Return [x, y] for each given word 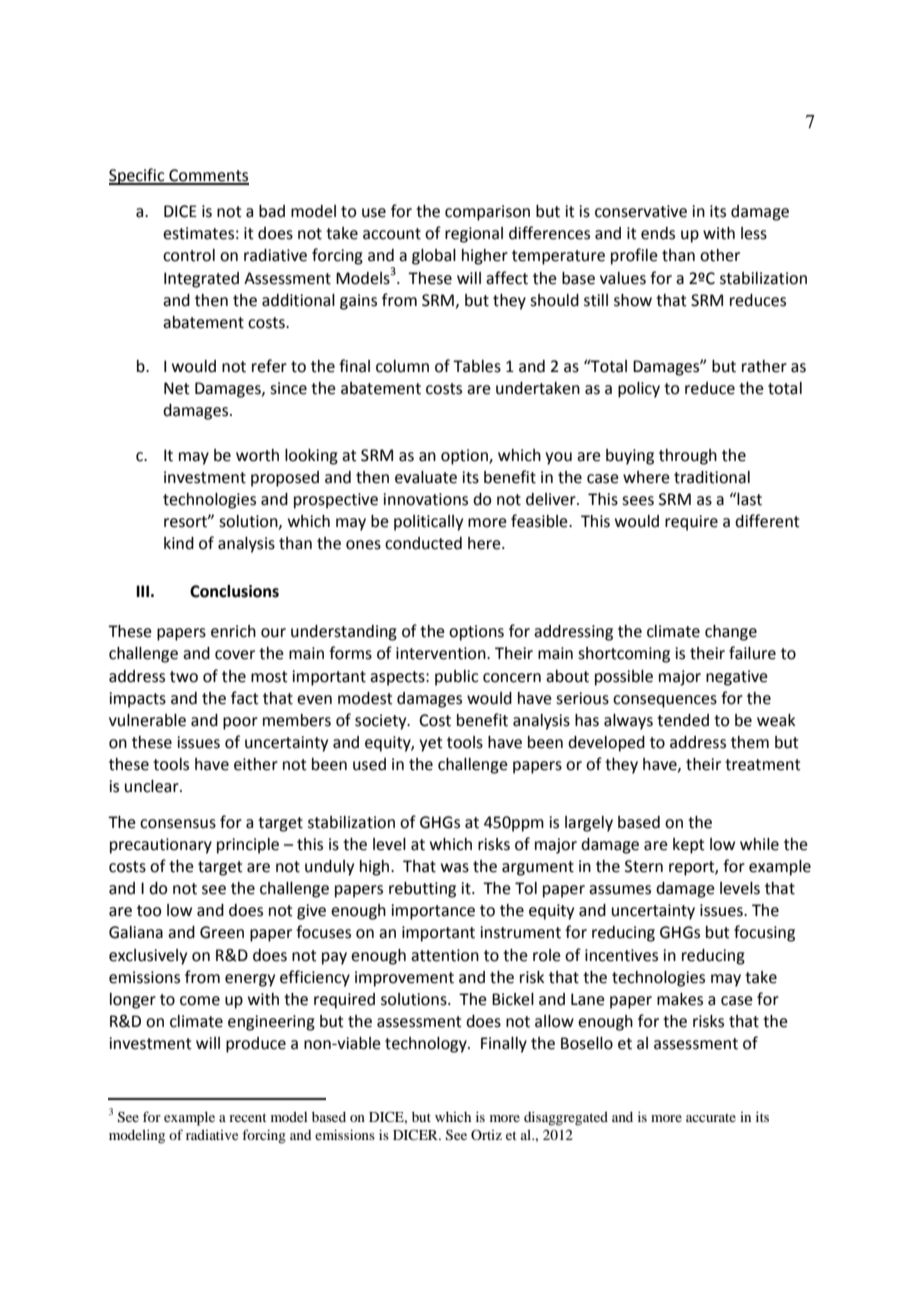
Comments [208, 176]
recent [248, 1117]
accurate [711, 1118]
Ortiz [486, 1134]
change [731, 633]
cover [235, 655]
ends [658, 233]
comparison [487, 213]
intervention [442, 653]
